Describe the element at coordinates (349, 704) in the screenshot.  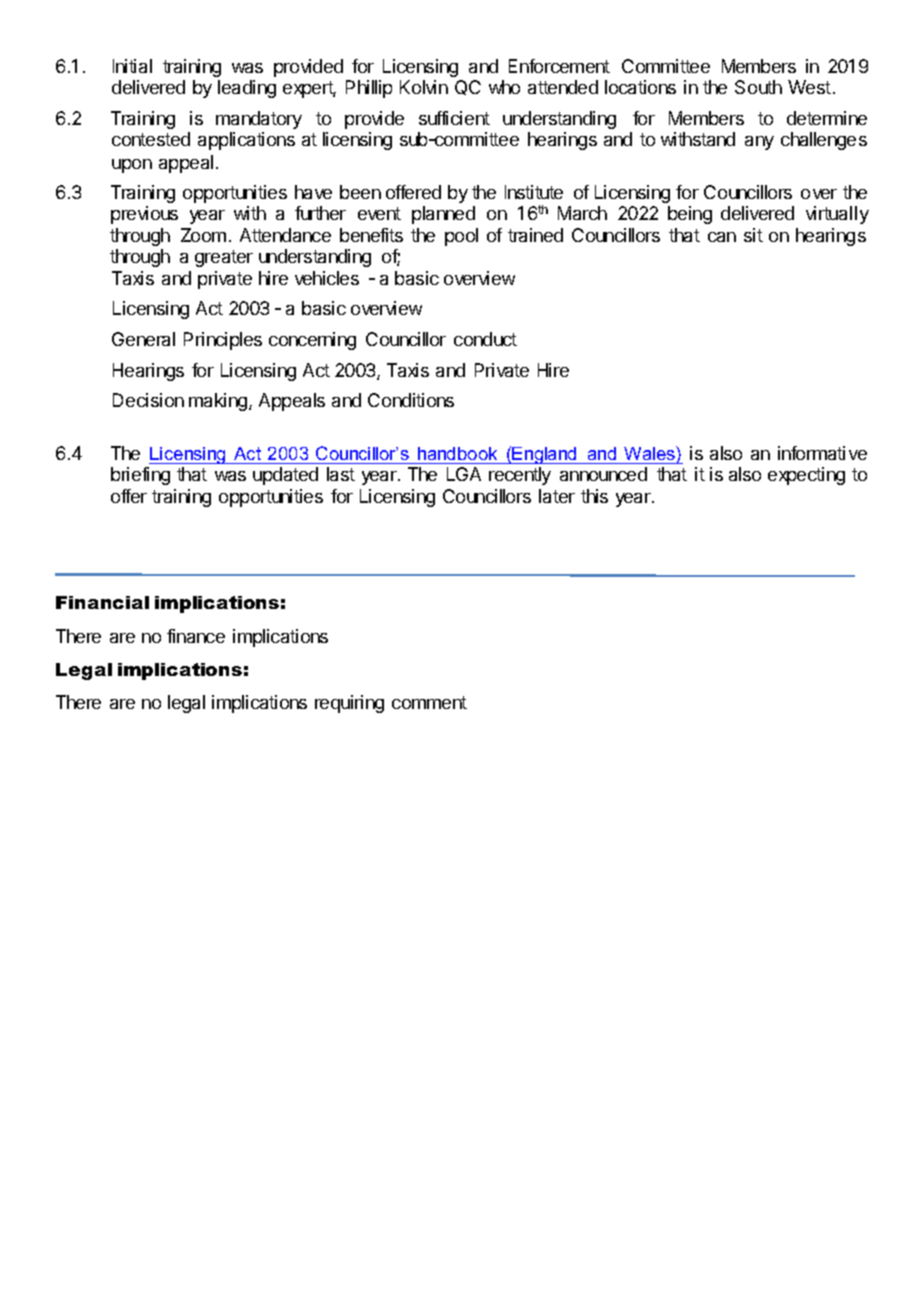
I see `requiring` at that location.
